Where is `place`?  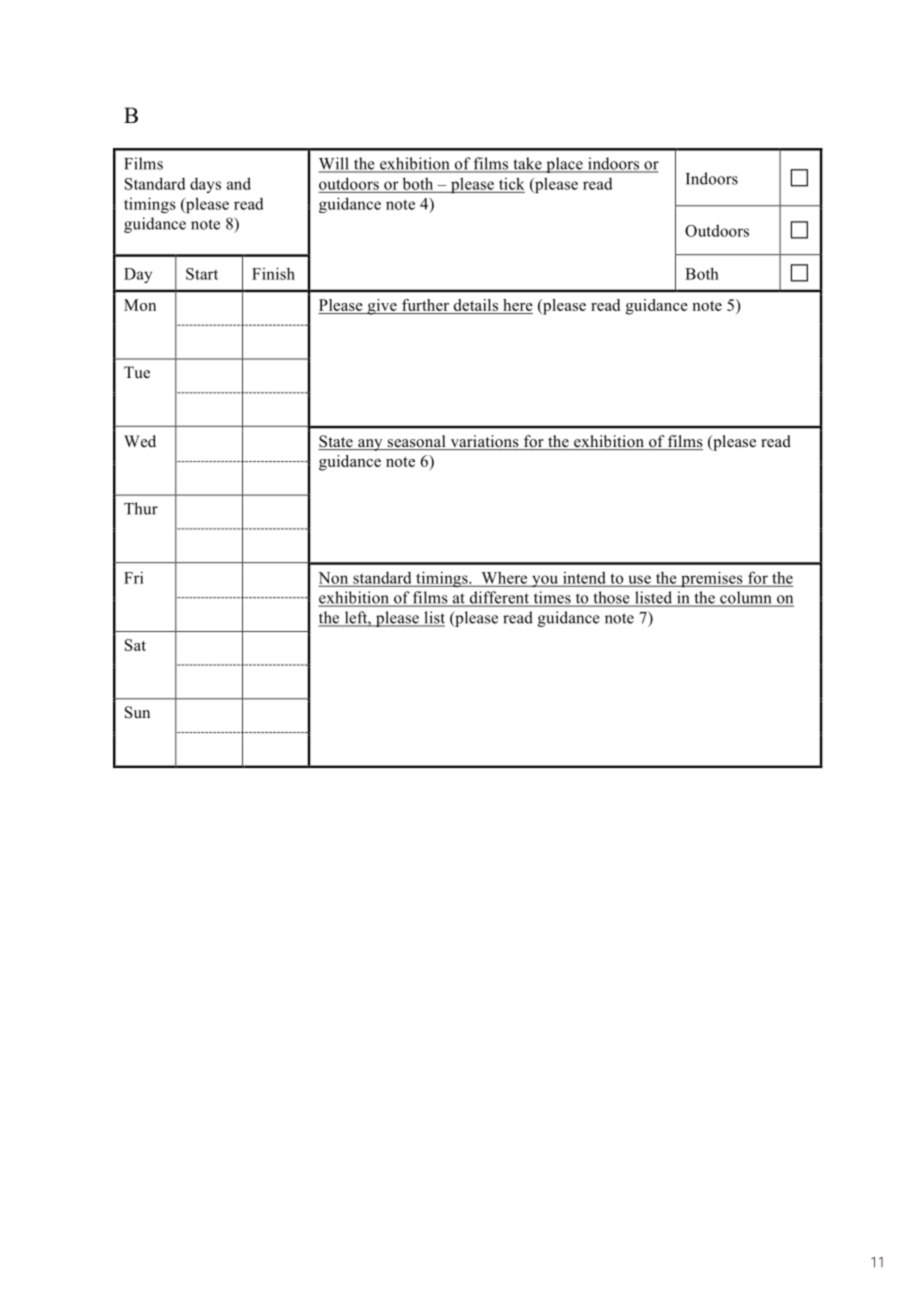 place is located at coordinates (564, 165).
